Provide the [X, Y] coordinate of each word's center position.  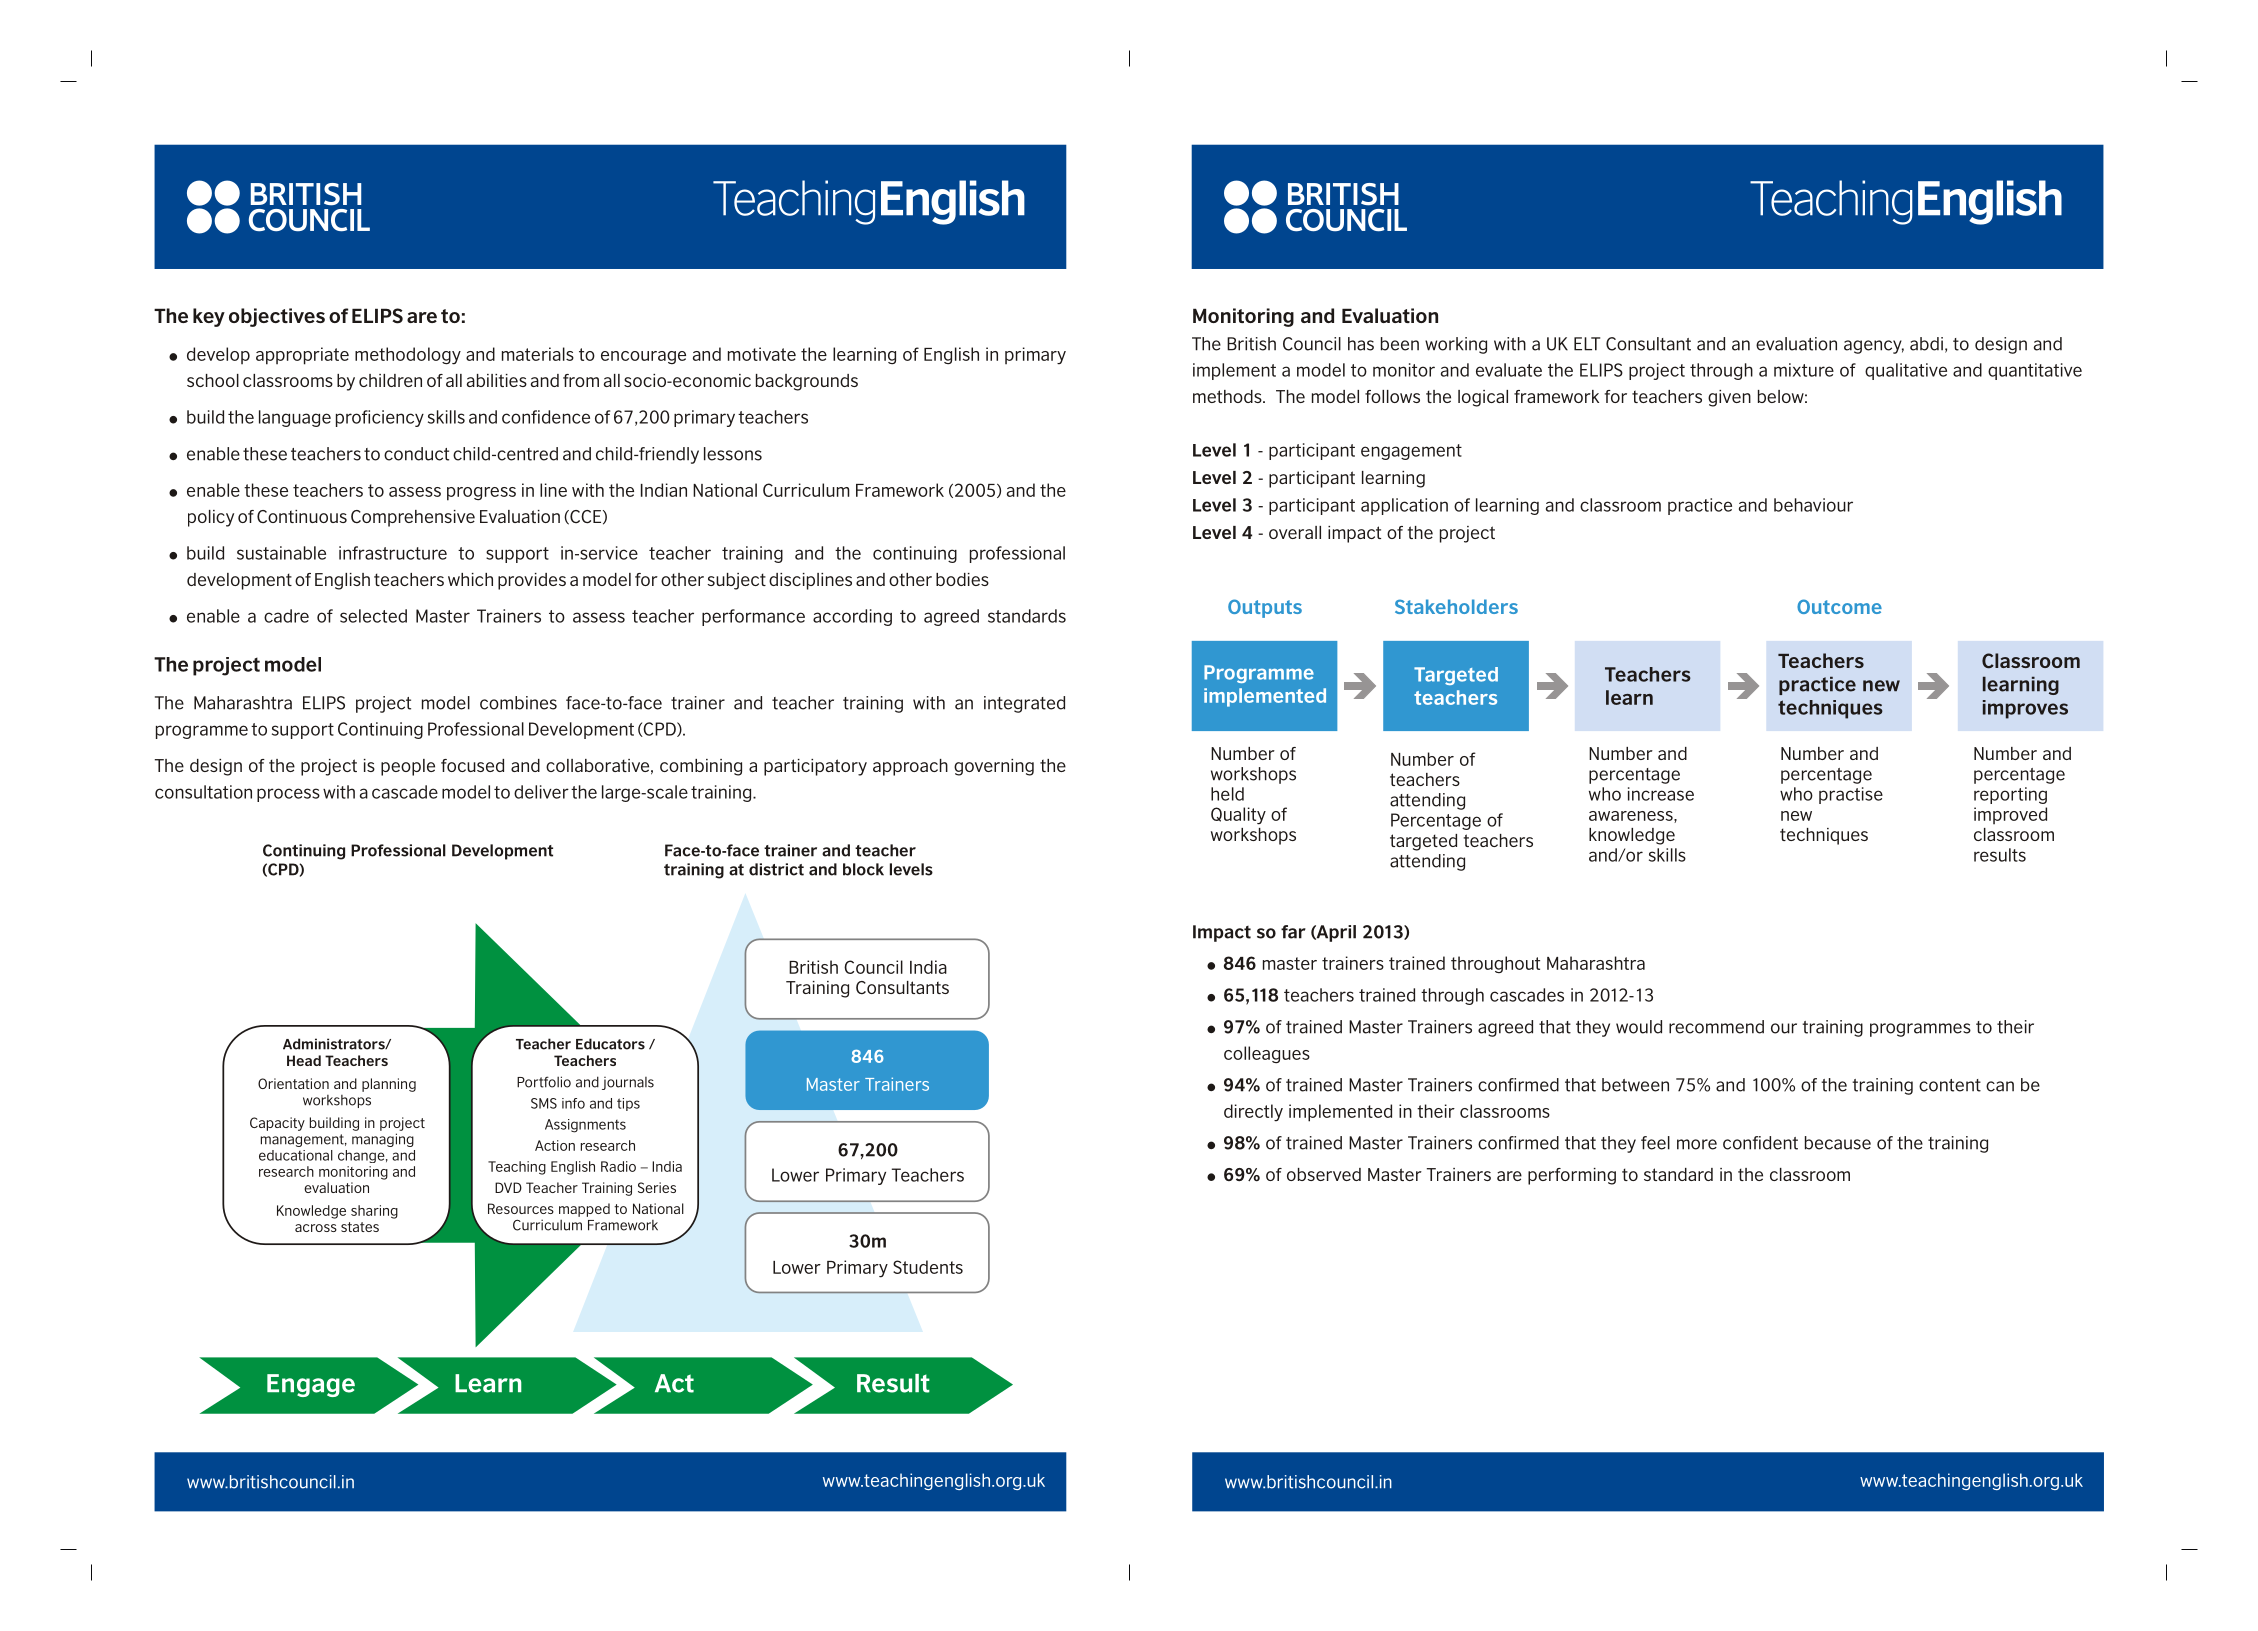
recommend [1716, 1027]
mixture [1804, 370]
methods [1228, 396]
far [1293, 932]
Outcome [1839, 606]
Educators [610, 1044]
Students [928, 1267]
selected [373, 616]
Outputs [1265, 608]
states [360, 1227]
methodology [408, 356]
